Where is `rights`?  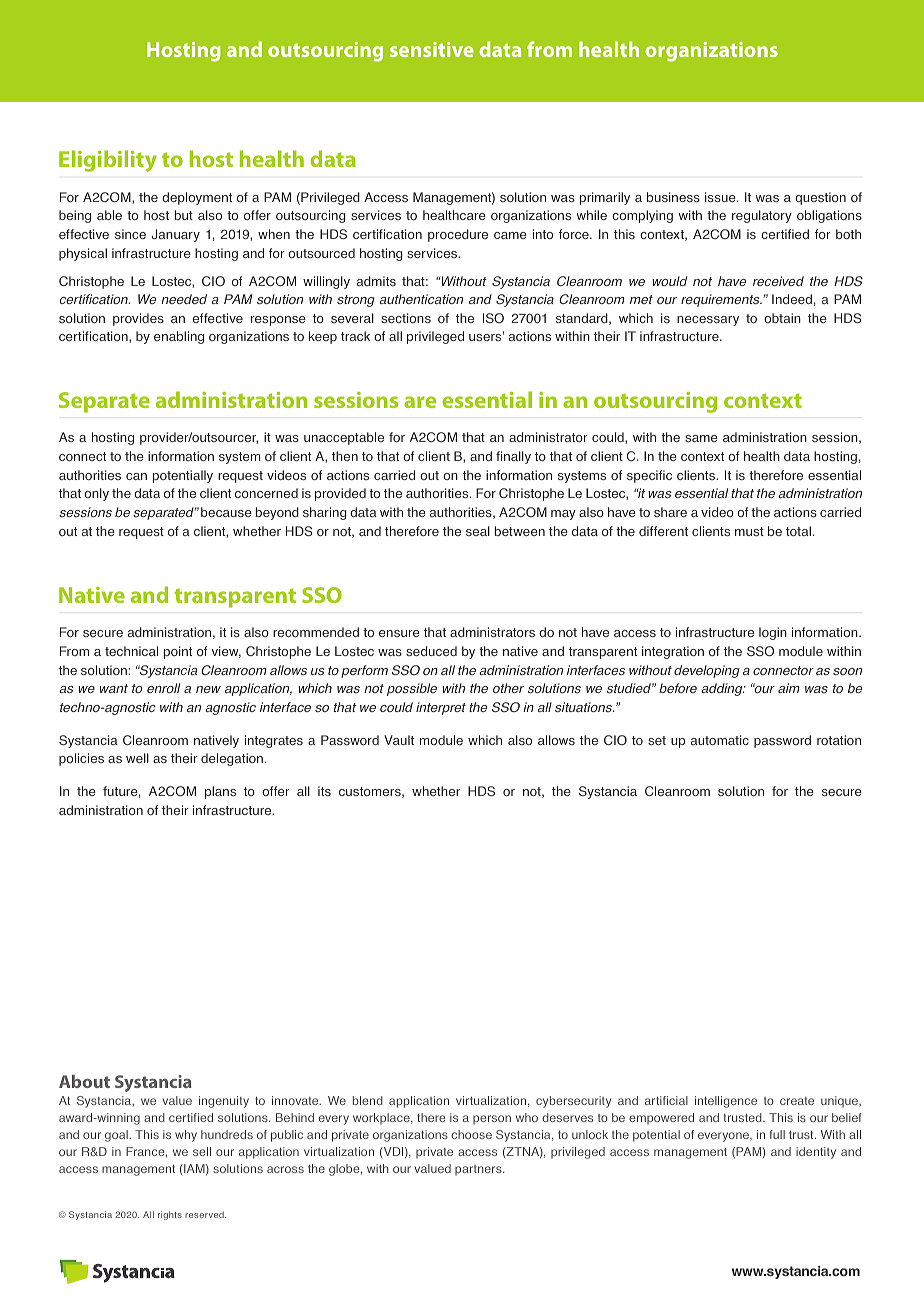
rights is located at coordinates (170, 1215).
